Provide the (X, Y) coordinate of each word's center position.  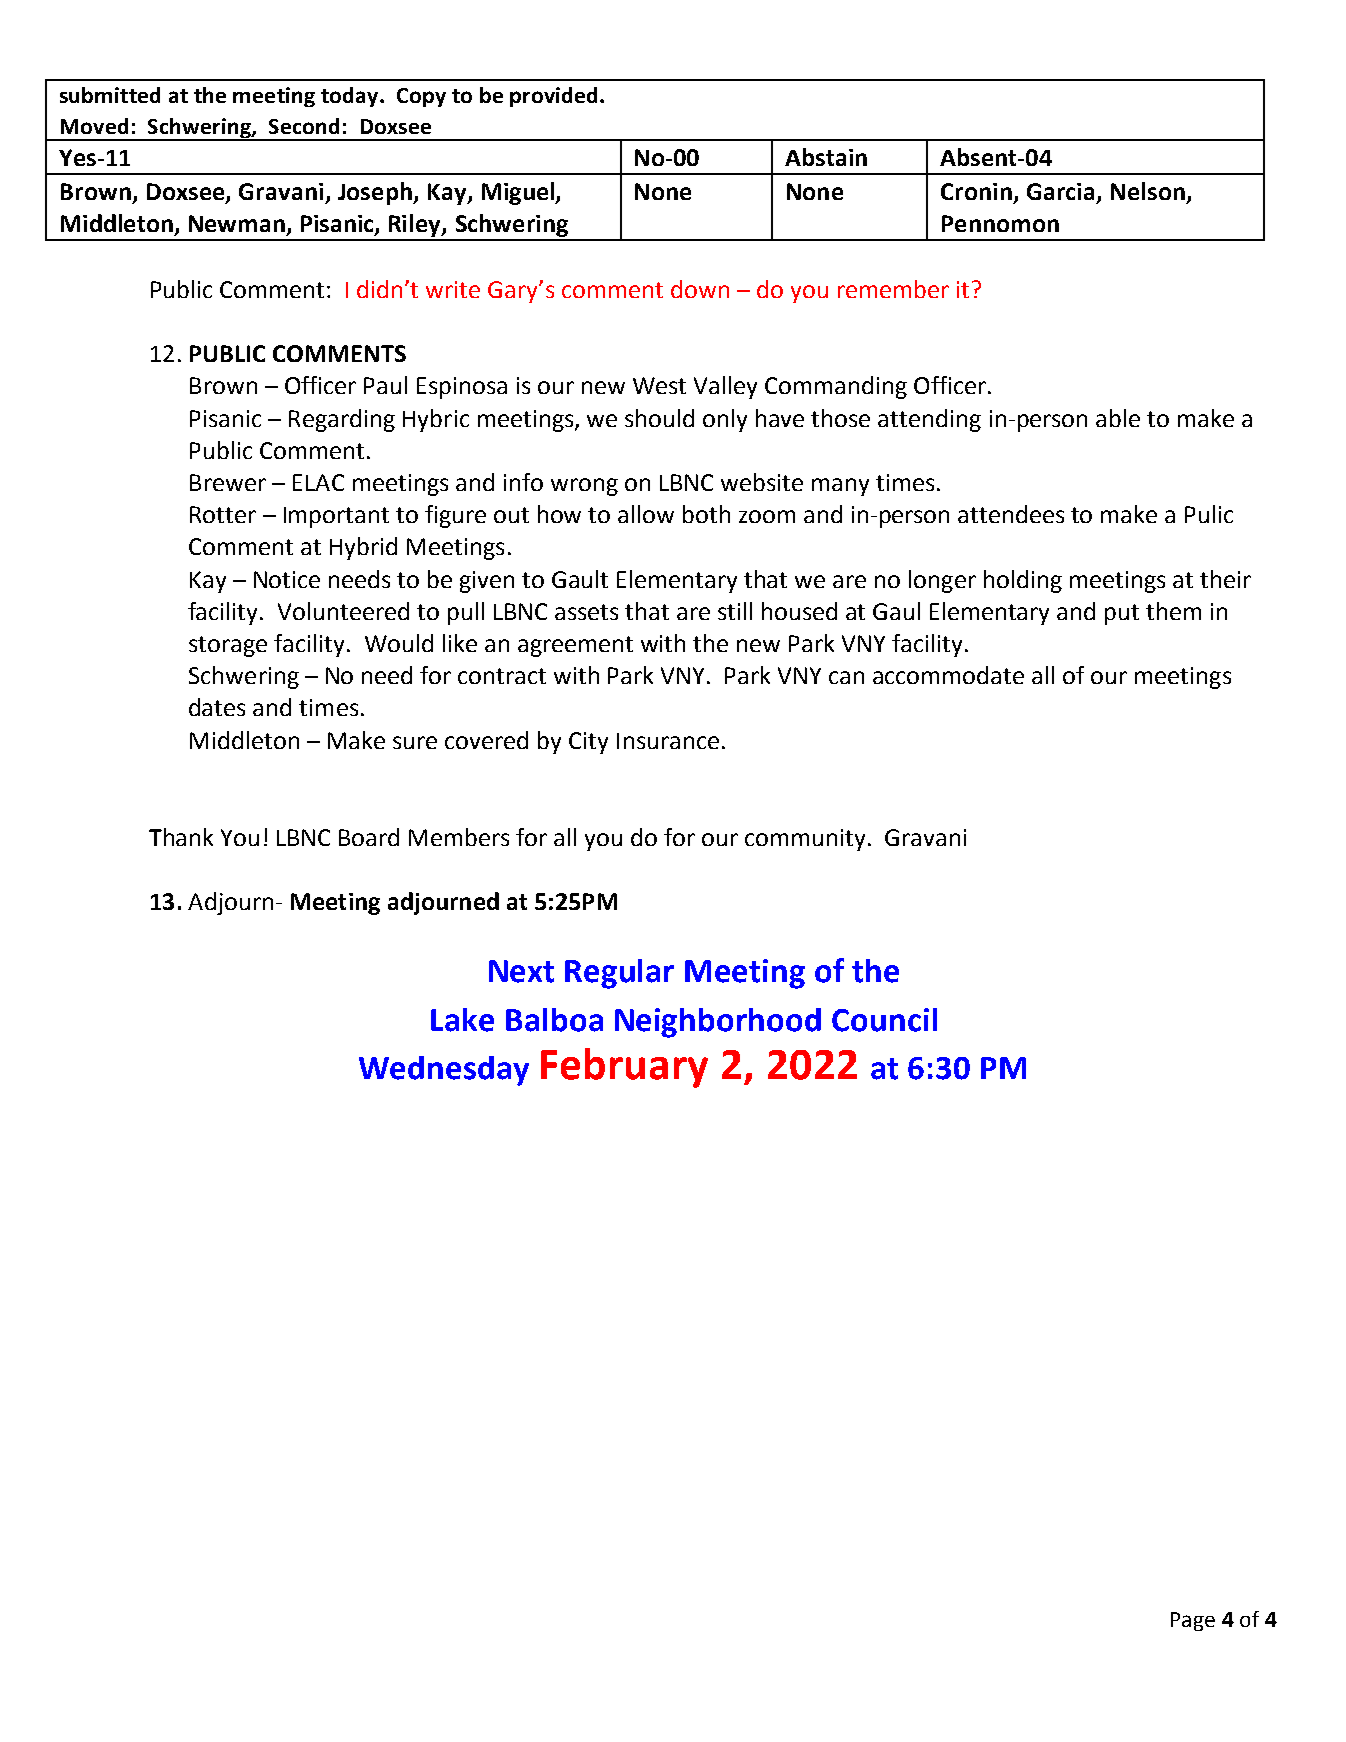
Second (304, 126)
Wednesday (444, 1071)
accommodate (948, 675)
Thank (181, 837)
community (805, 840)
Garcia (1060, 191)
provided (553, 97)
